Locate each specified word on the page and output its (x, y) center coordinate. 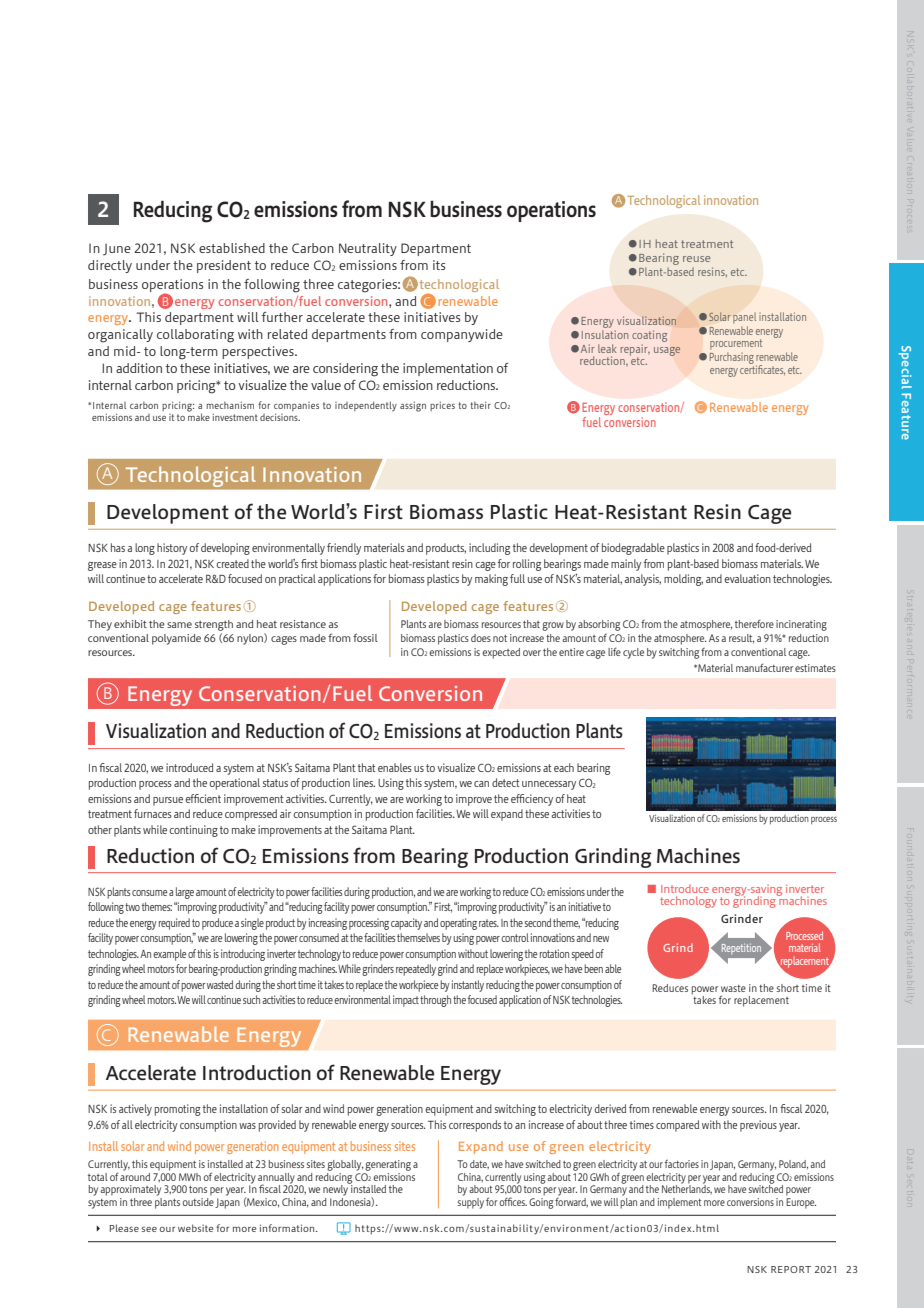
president (224, 266)
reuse (696, 259)
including (489, 549)
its (439, 265)
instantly (468, 986)
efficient (203, 798)
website (195, 1228)
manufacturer (764, 667)
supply (471, 1202)
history (172, 549)
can (481, 784)
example (169, 955)
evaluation (748, 578)
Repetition (741, 950)
